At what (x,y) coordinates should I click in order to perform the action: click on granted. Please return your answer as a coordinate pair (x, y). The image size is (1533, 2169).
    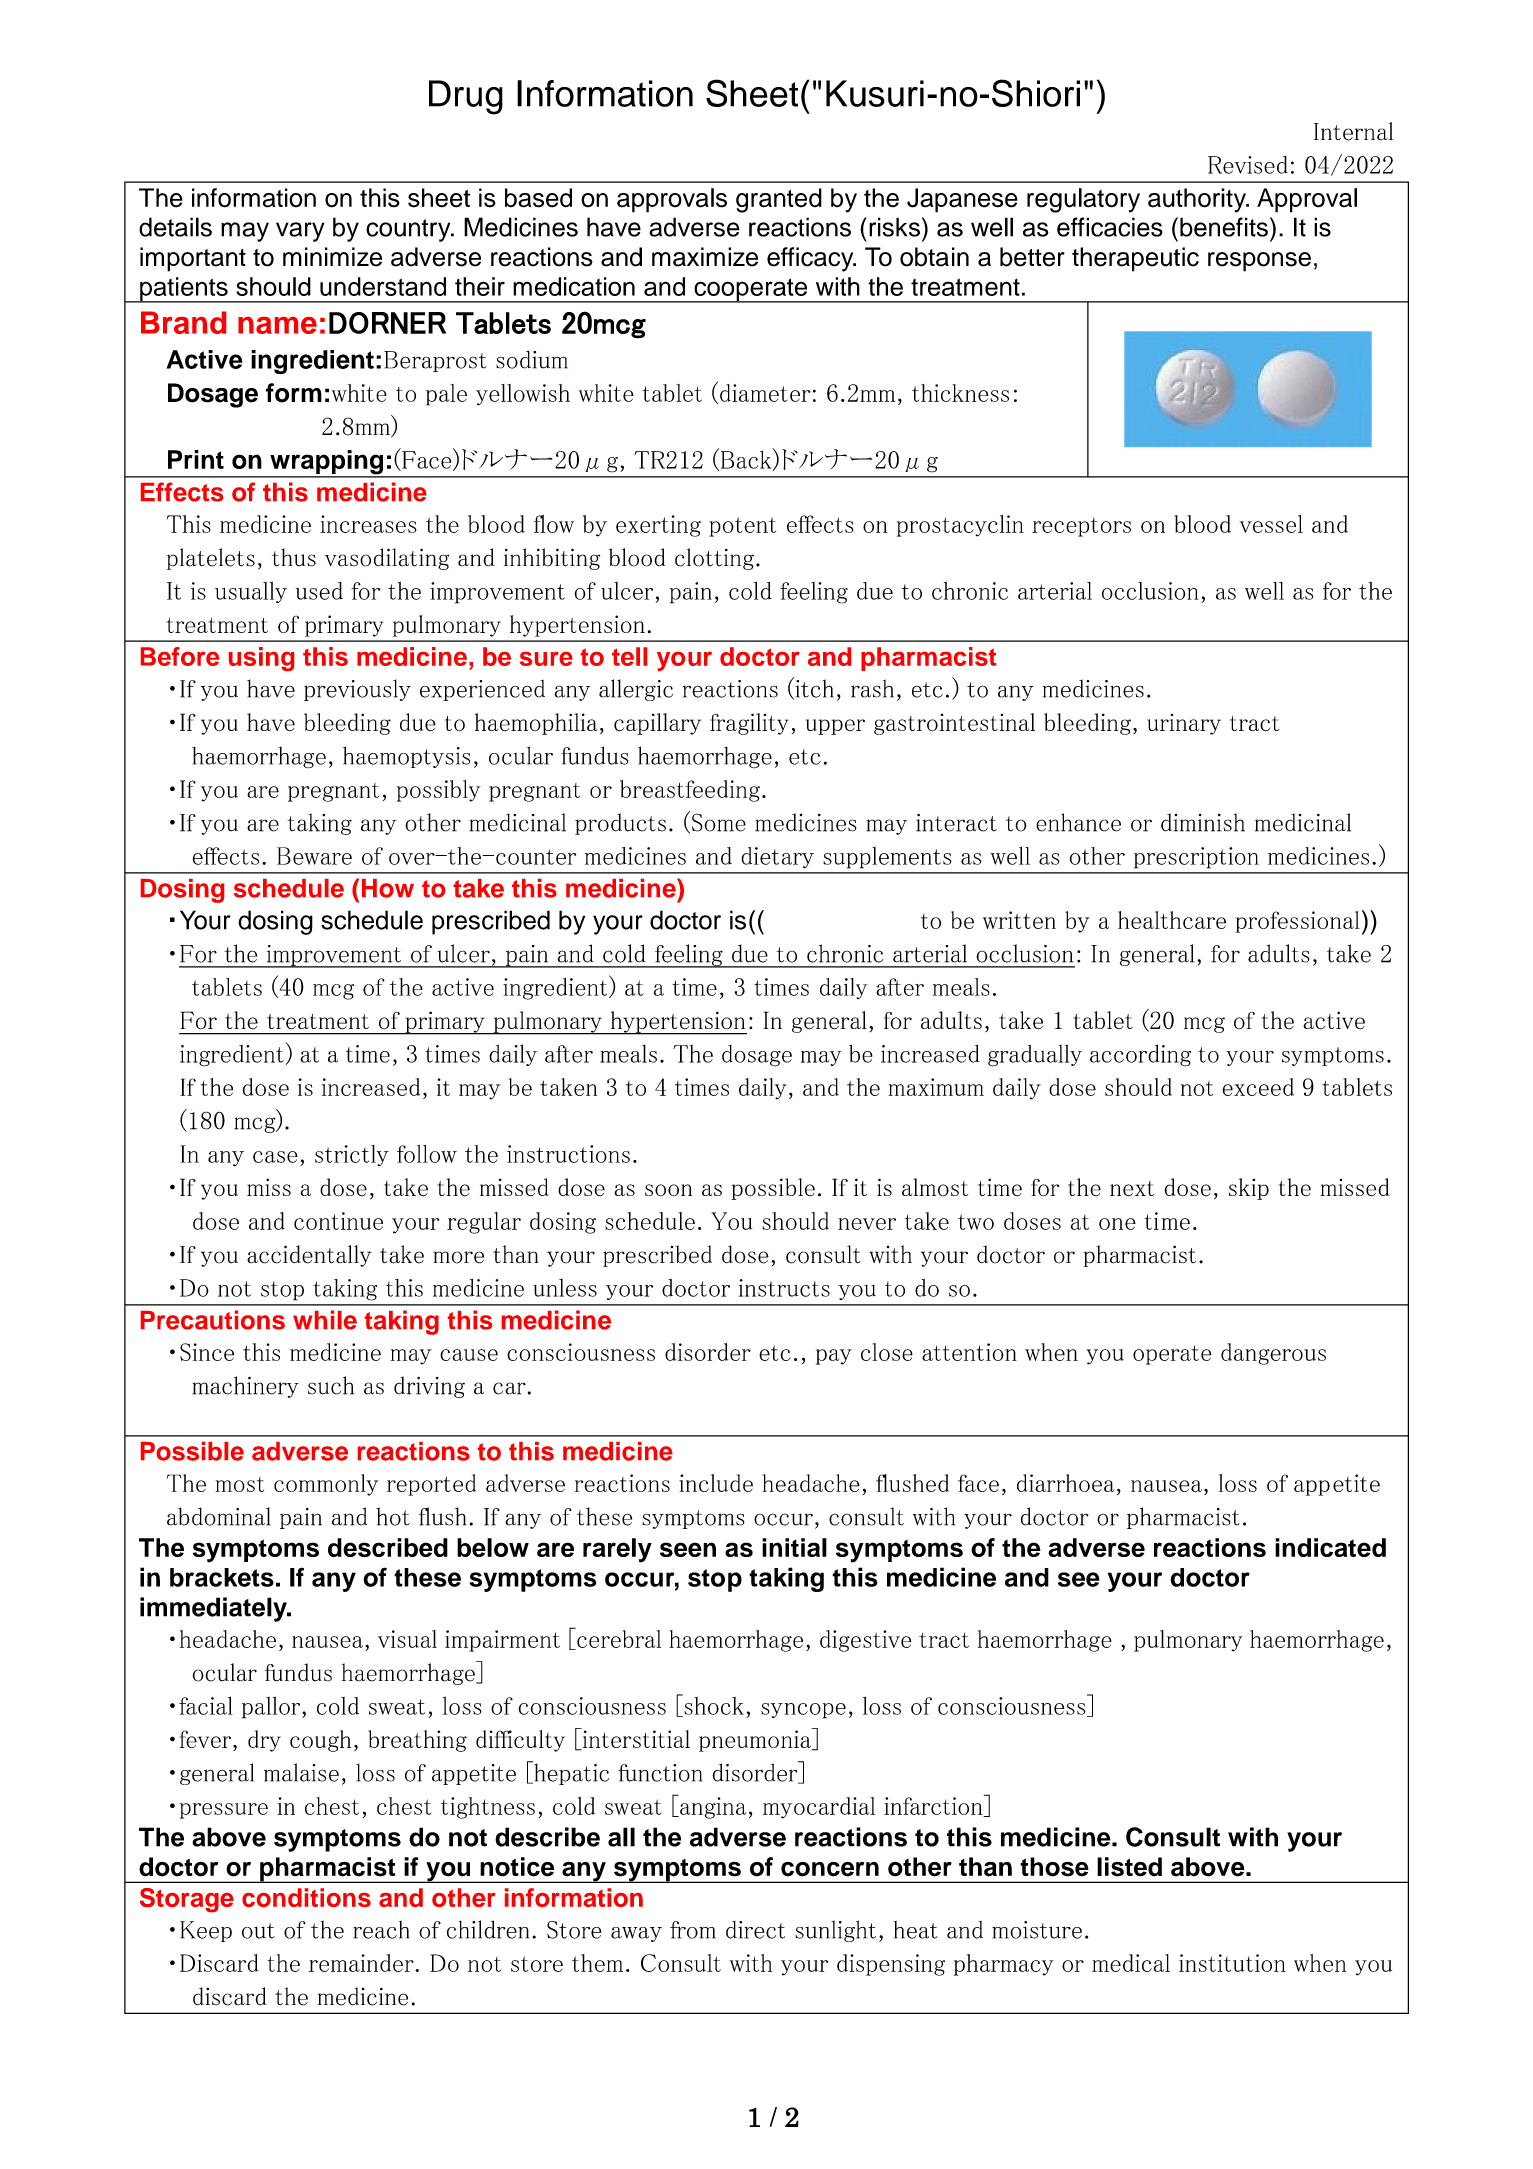
    Looking at the image, I should click on (779, 200).
